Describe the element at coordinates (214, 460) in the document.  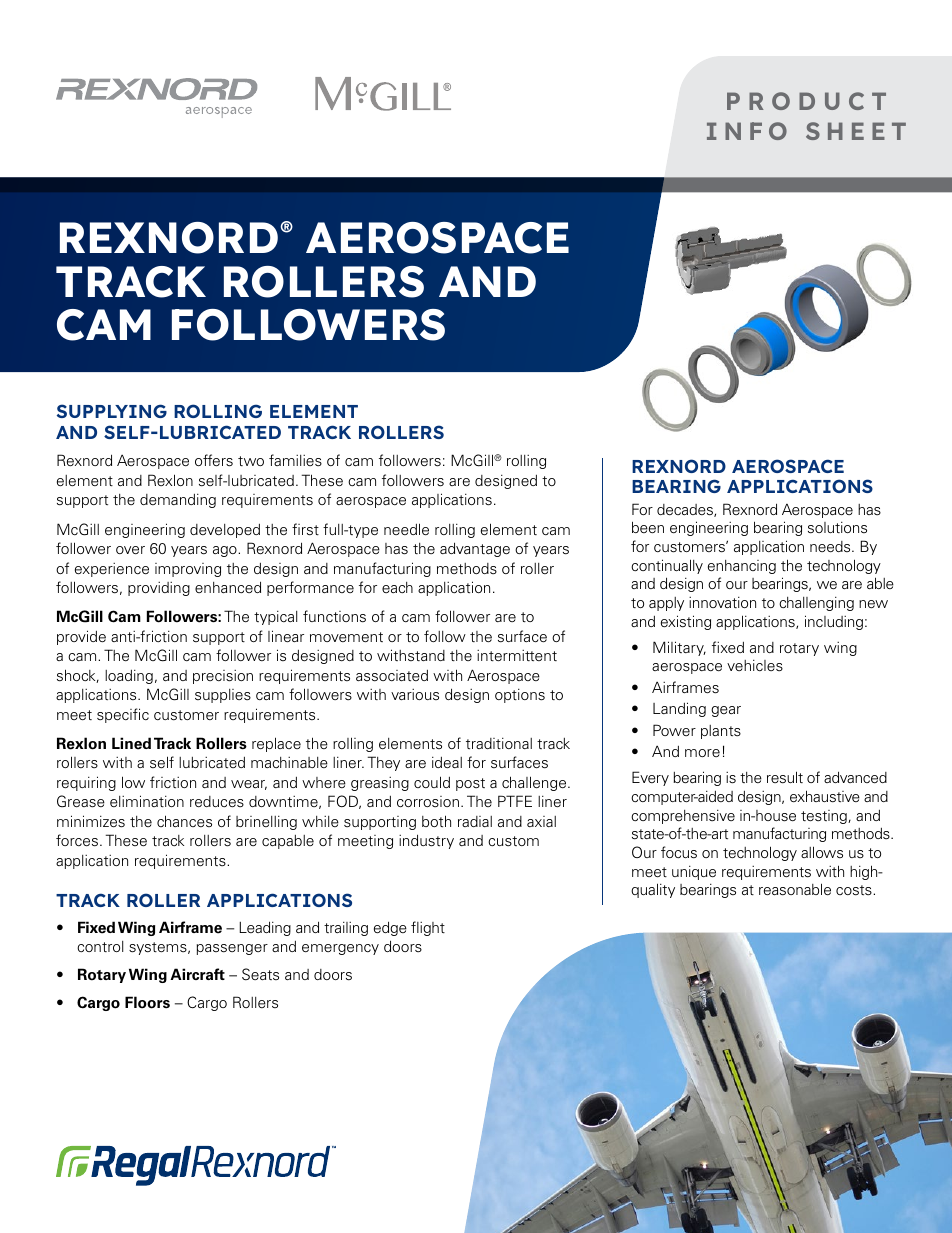
I see `offers` at that location.
